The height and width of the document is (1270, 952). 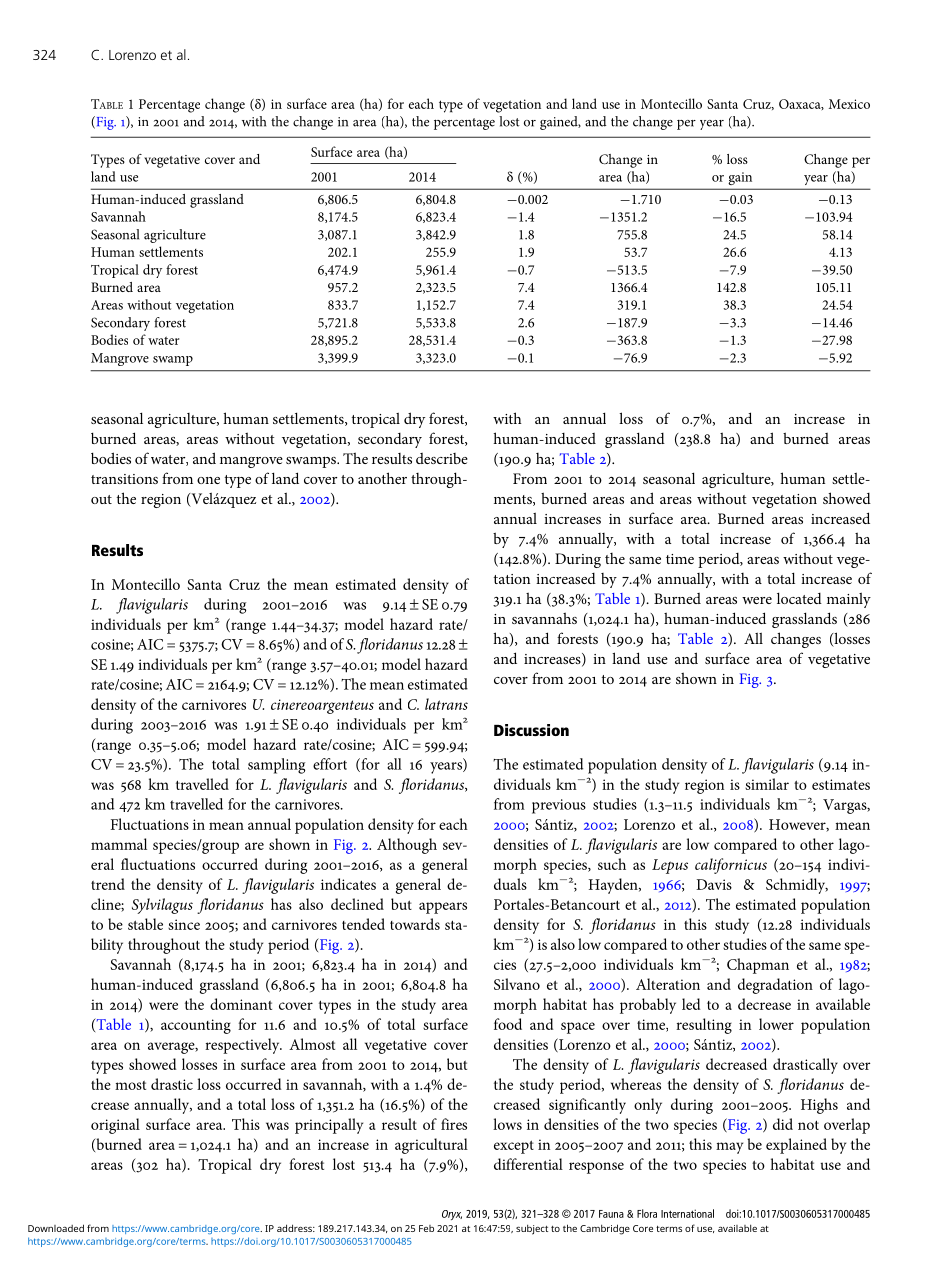 I want to click on Davis, so click(x=714, y=884).
